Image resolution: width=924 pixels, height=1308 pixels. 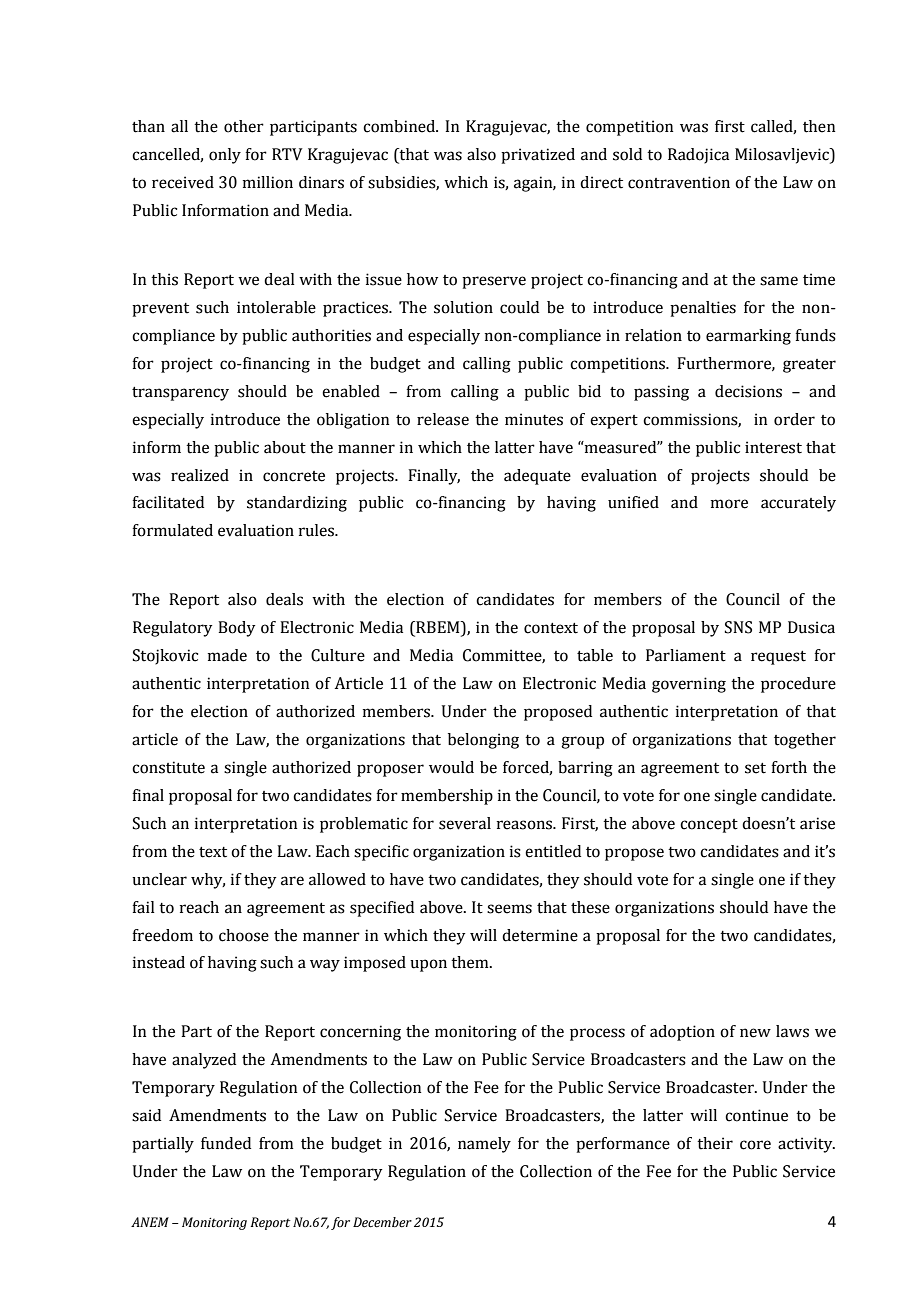 What do you see at coordinates (538, 156) in the image?
I see `privatized` at bounding box center [538, 156].
